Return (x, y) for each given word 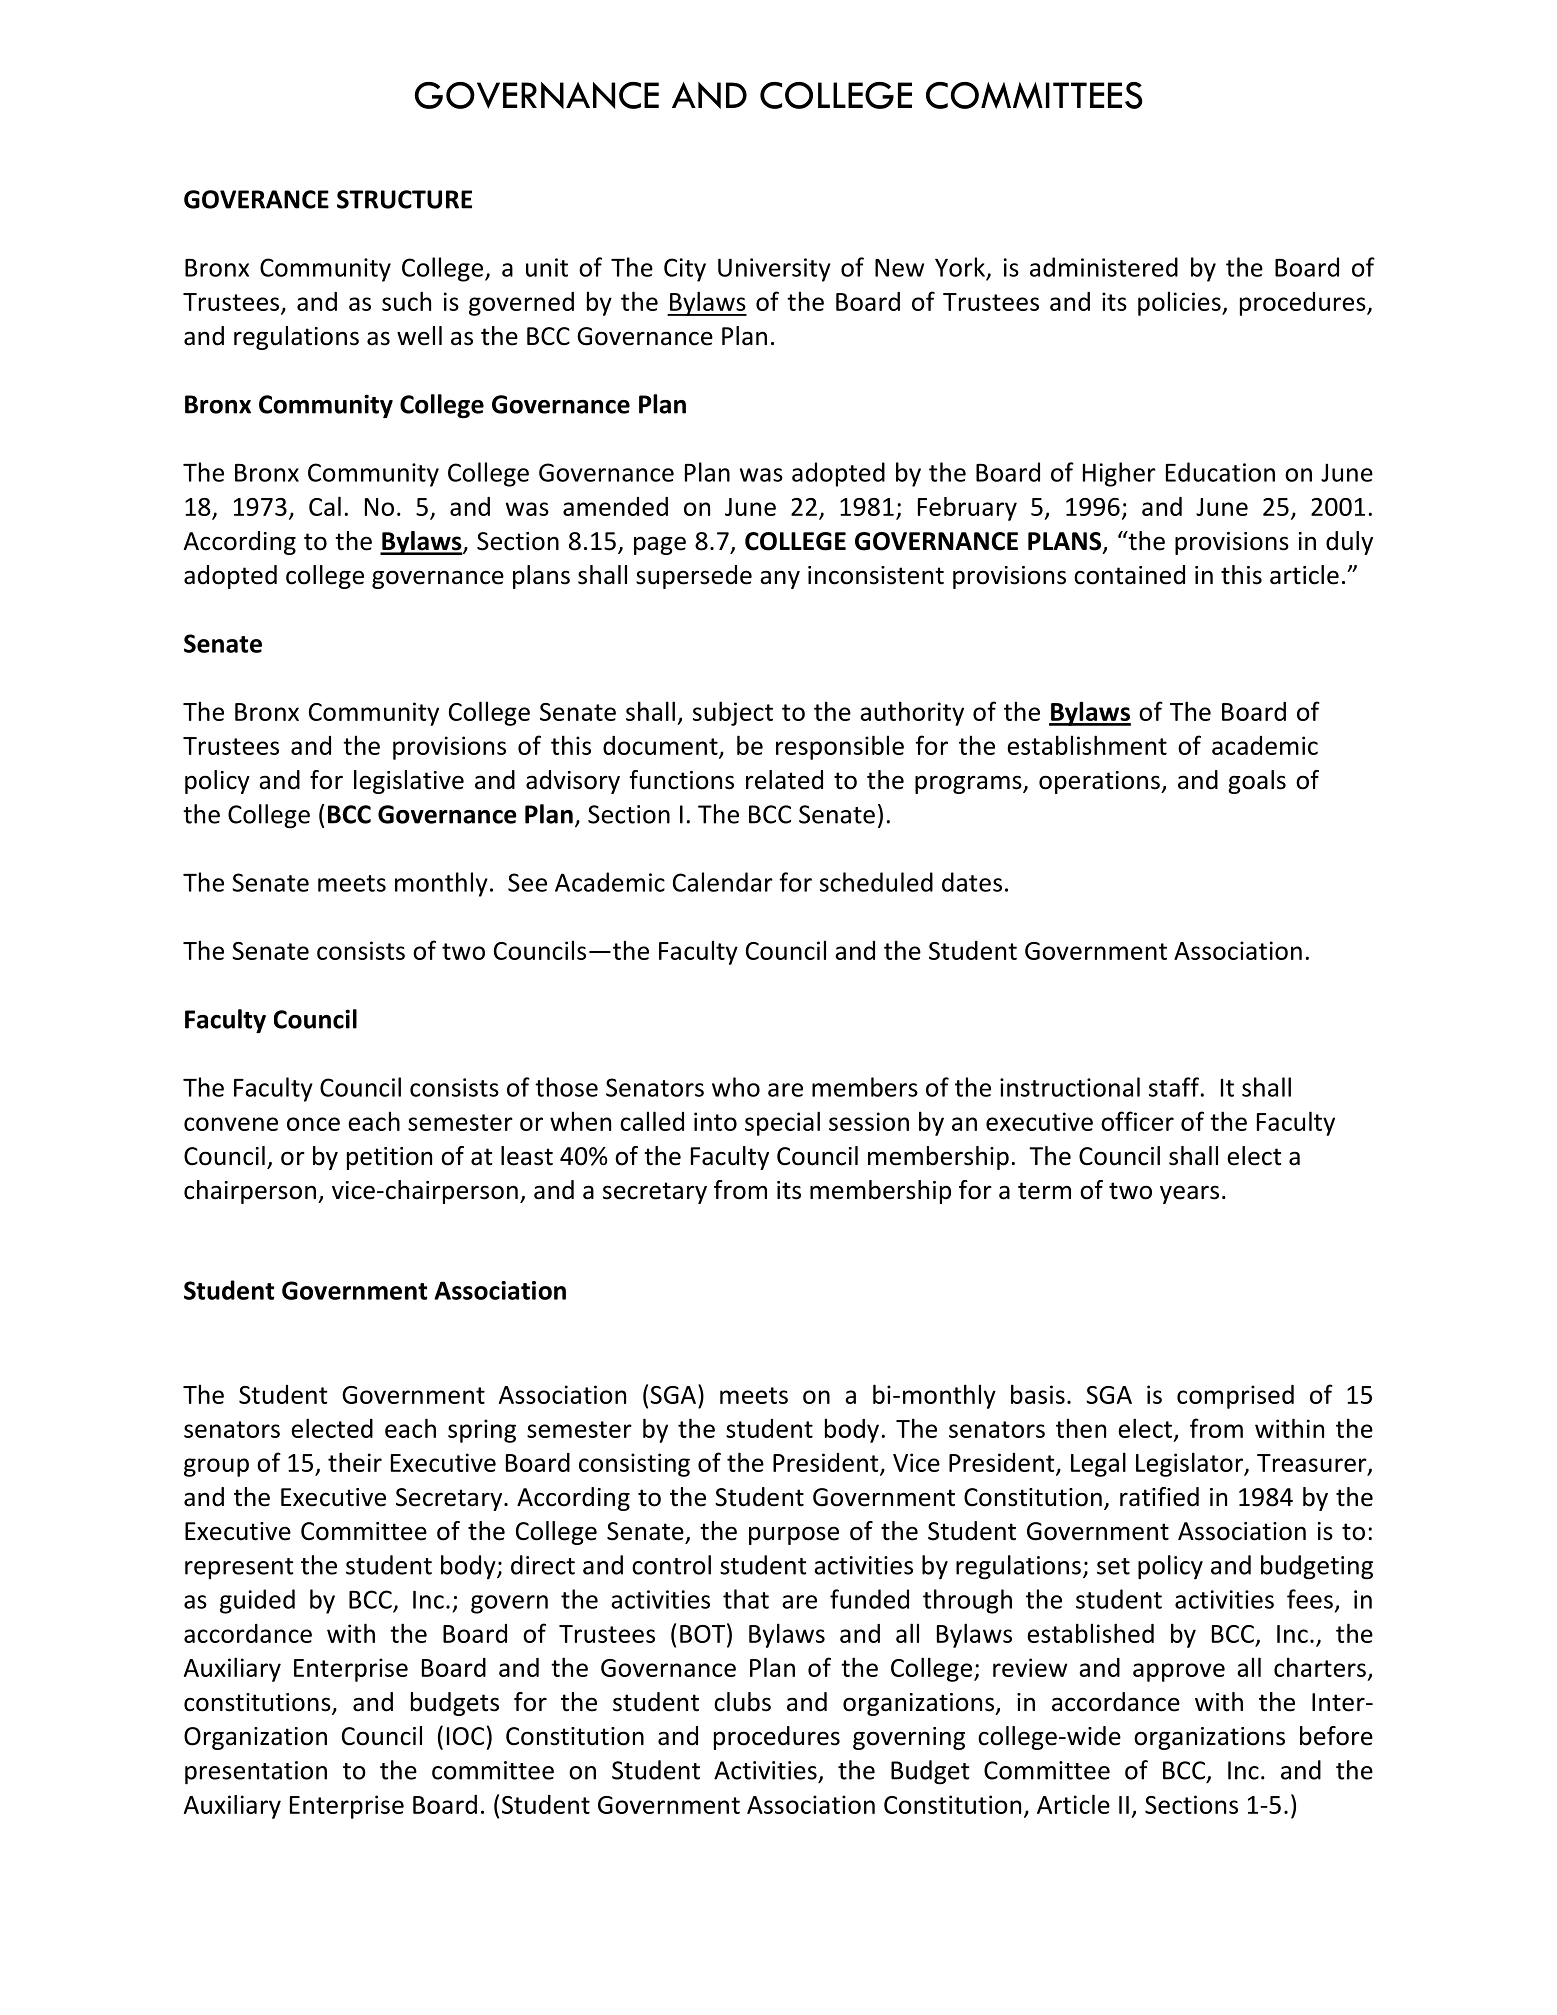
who (736, 1087)
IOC (465, 1736)
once (313, 1124)
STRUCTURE (404, 199)
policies (1180, 303)
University (774, 270)
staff (1174, 1087)
